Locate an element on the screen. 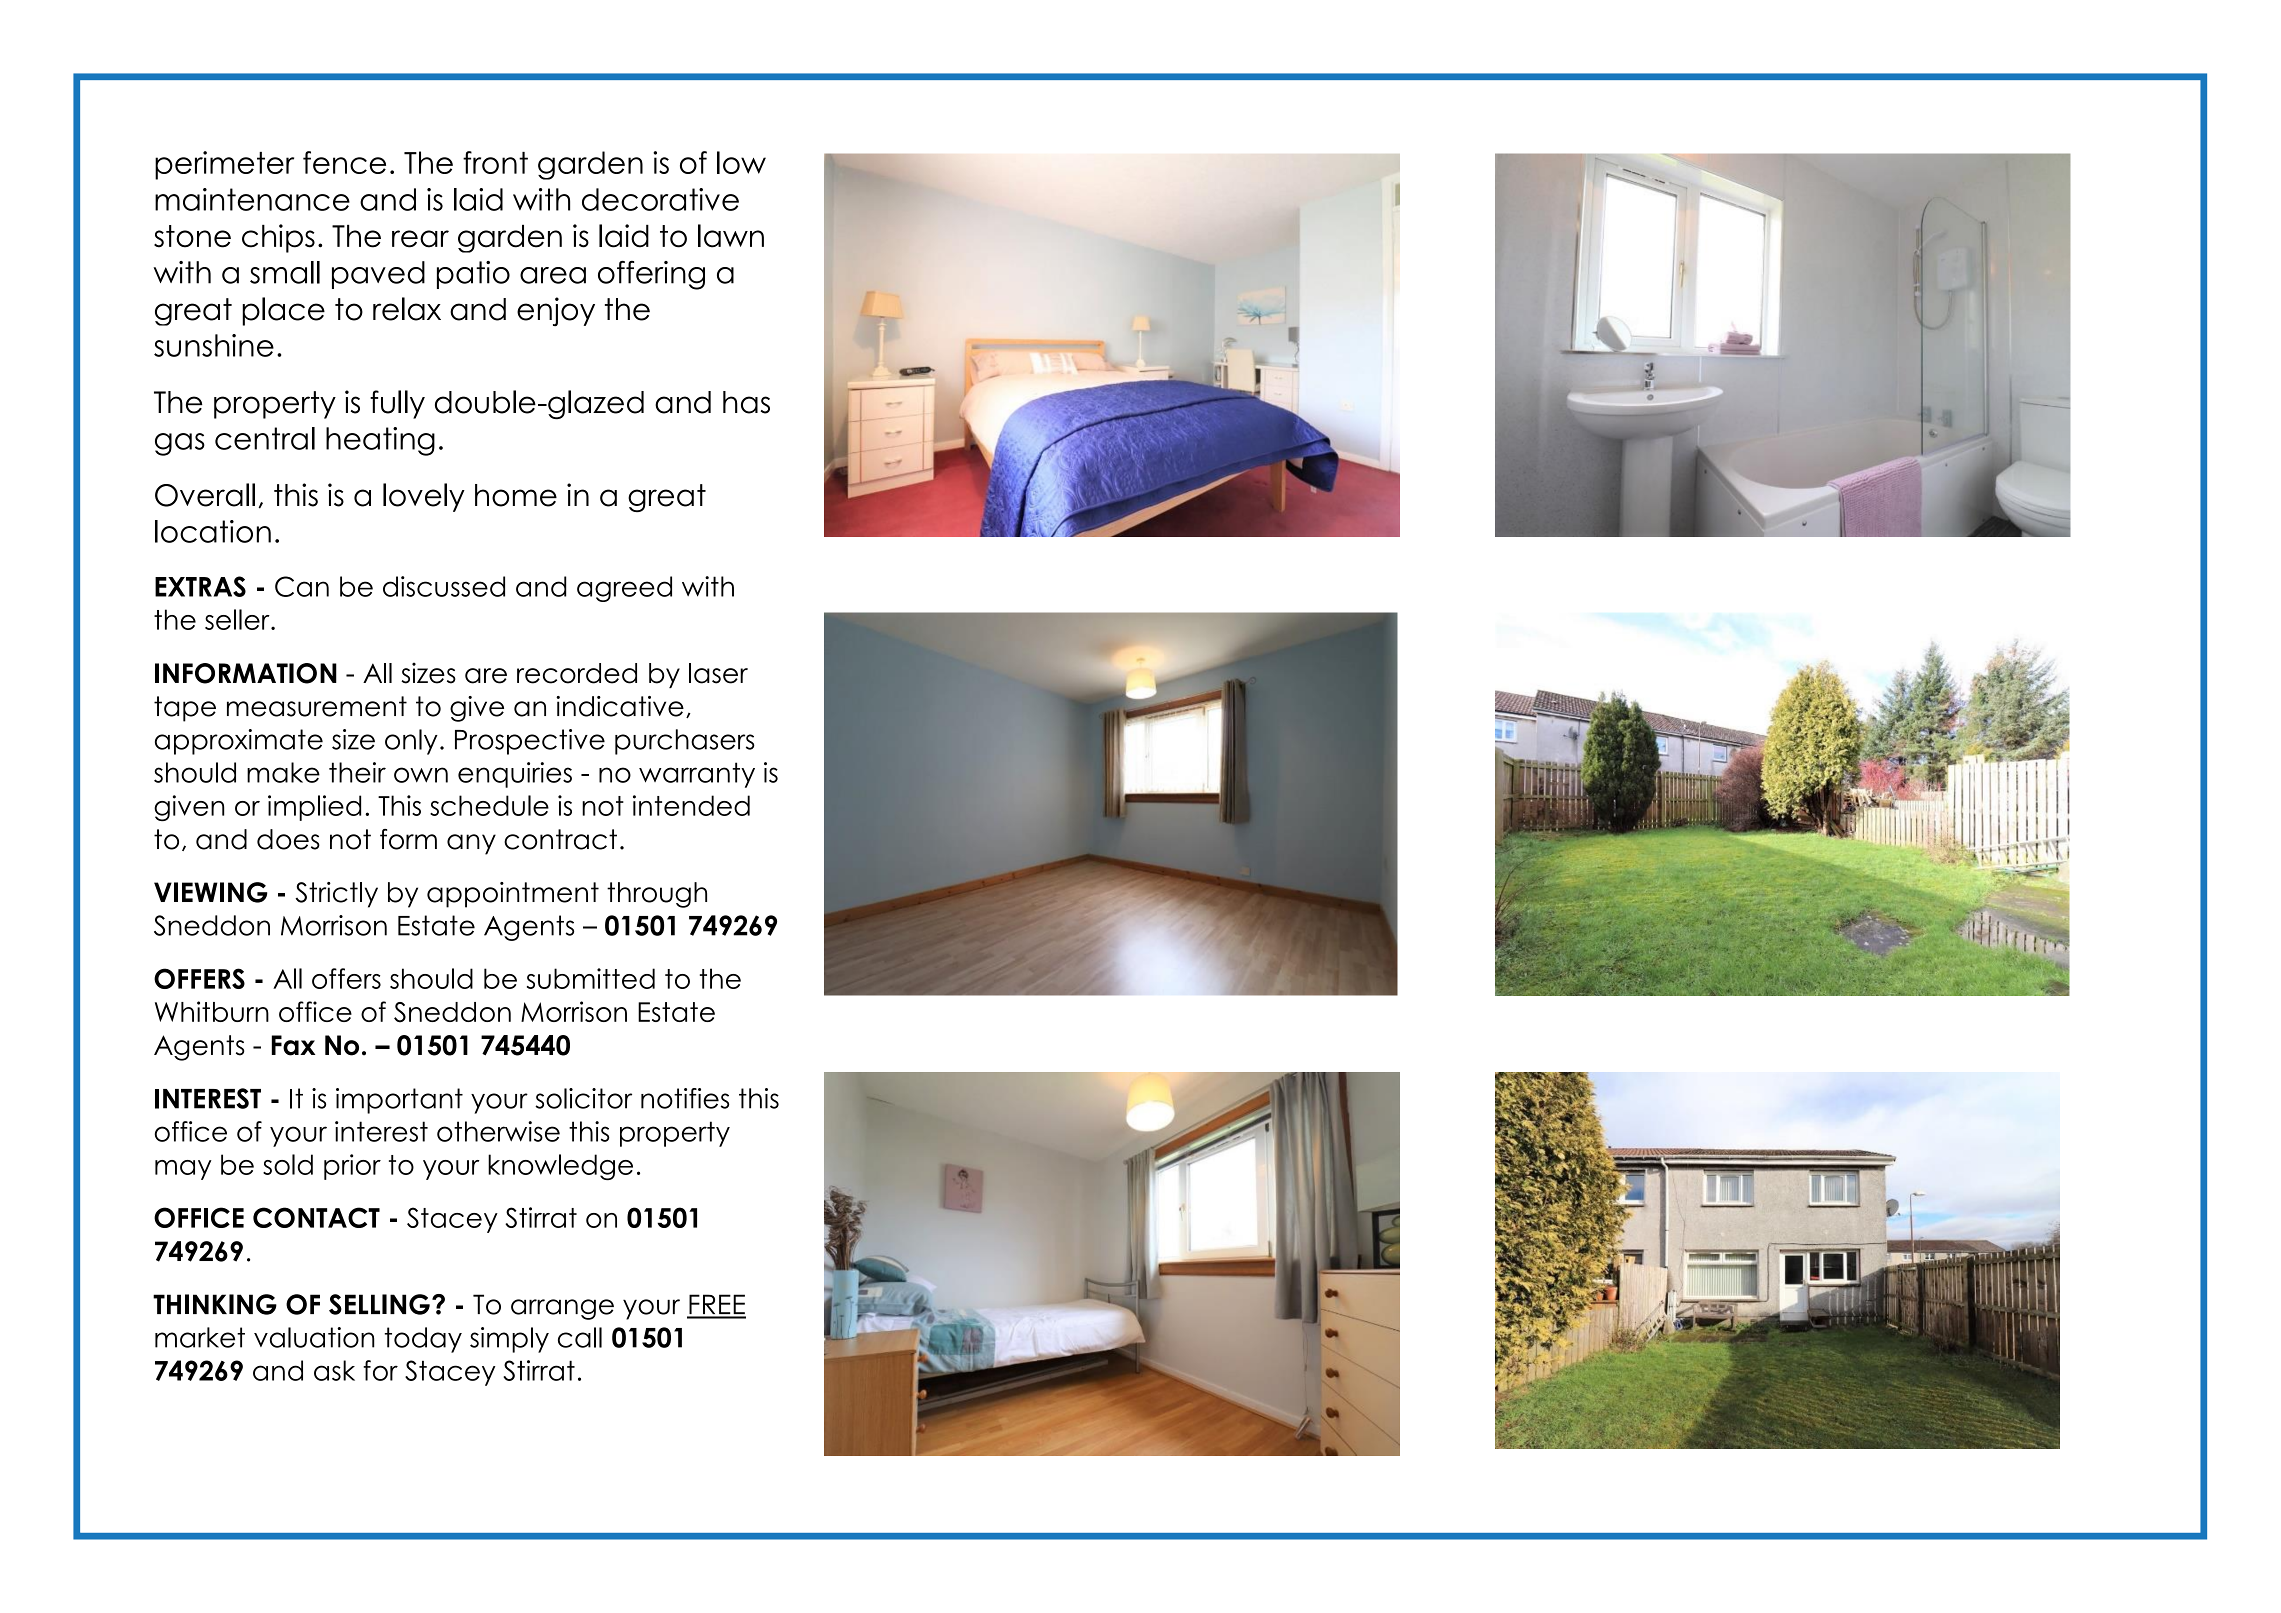 The width and height of the screenshot is (2281, 1613). front is located at coordinates (495, 162).
